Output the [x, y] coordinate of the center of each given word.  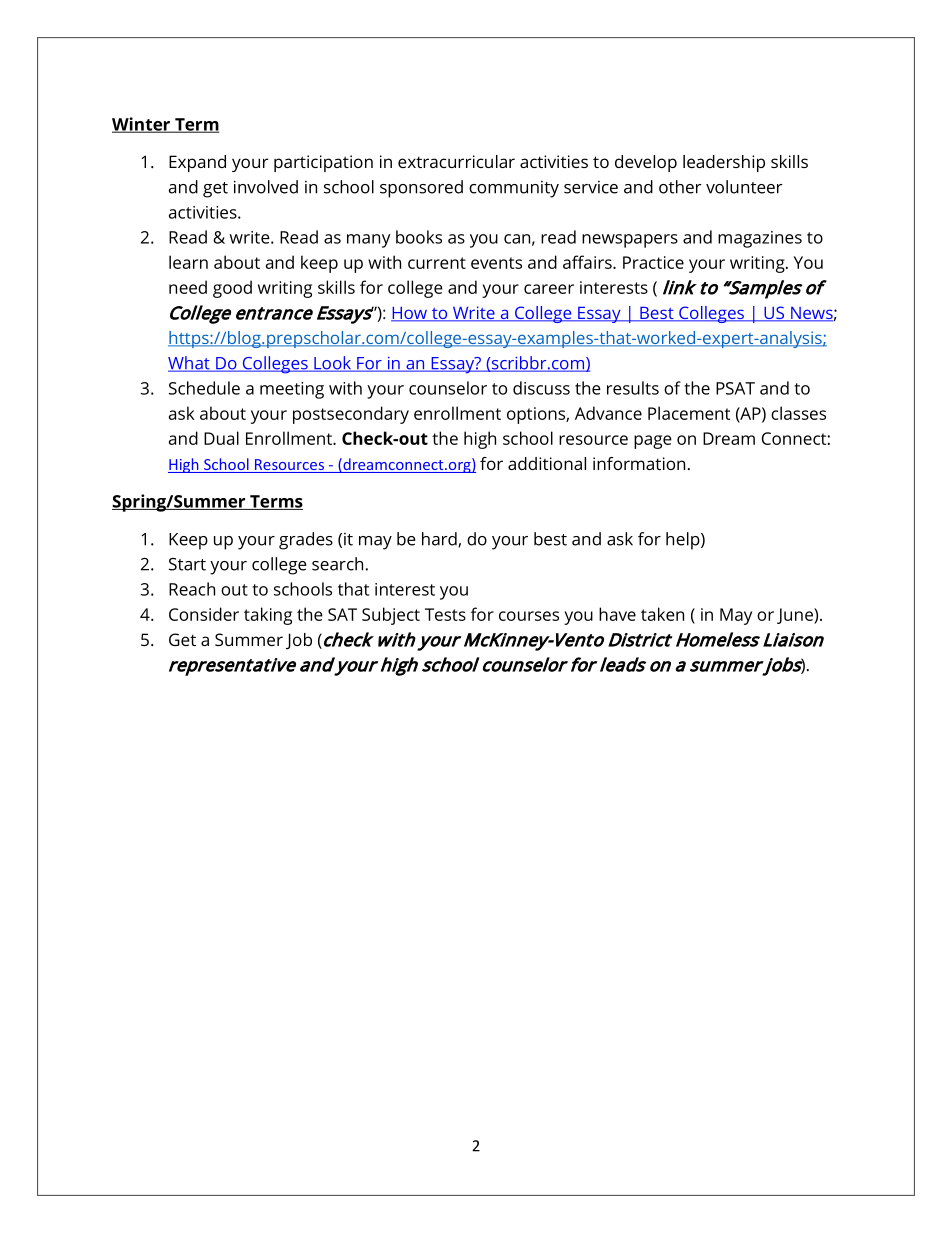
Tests [445, 614]
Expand [197, 163]
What [190, 364]
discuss [541, 388]
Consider [204, 614]
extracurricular [456, 161]
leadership [724, 163]
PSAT [735, 388]
